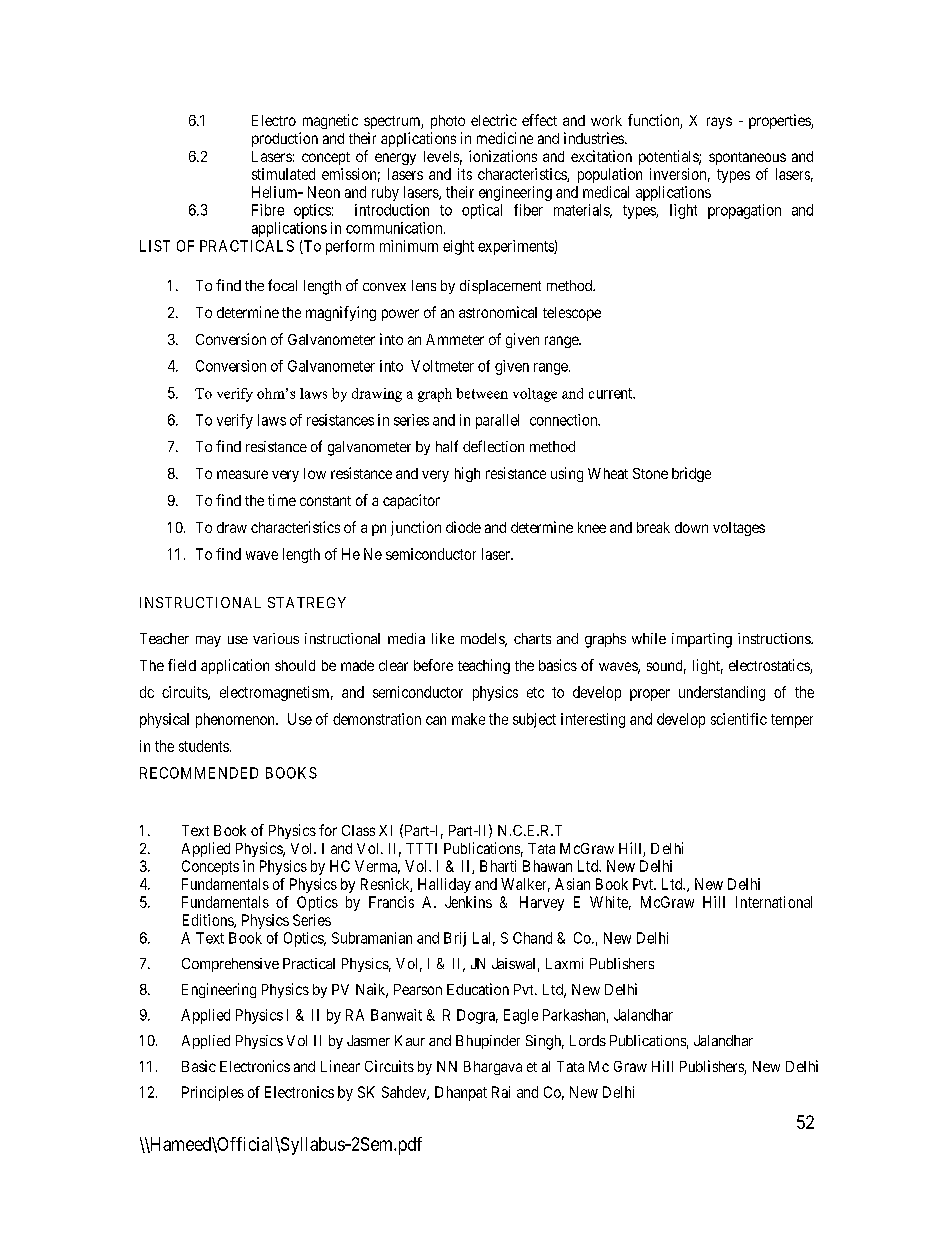 Image resolution: width=952 pixels, height=1233 pixels. What do you see at coordinates (588, 1040) in the screenshot?
I see `Lords` at bounding box center [588, 1040].
